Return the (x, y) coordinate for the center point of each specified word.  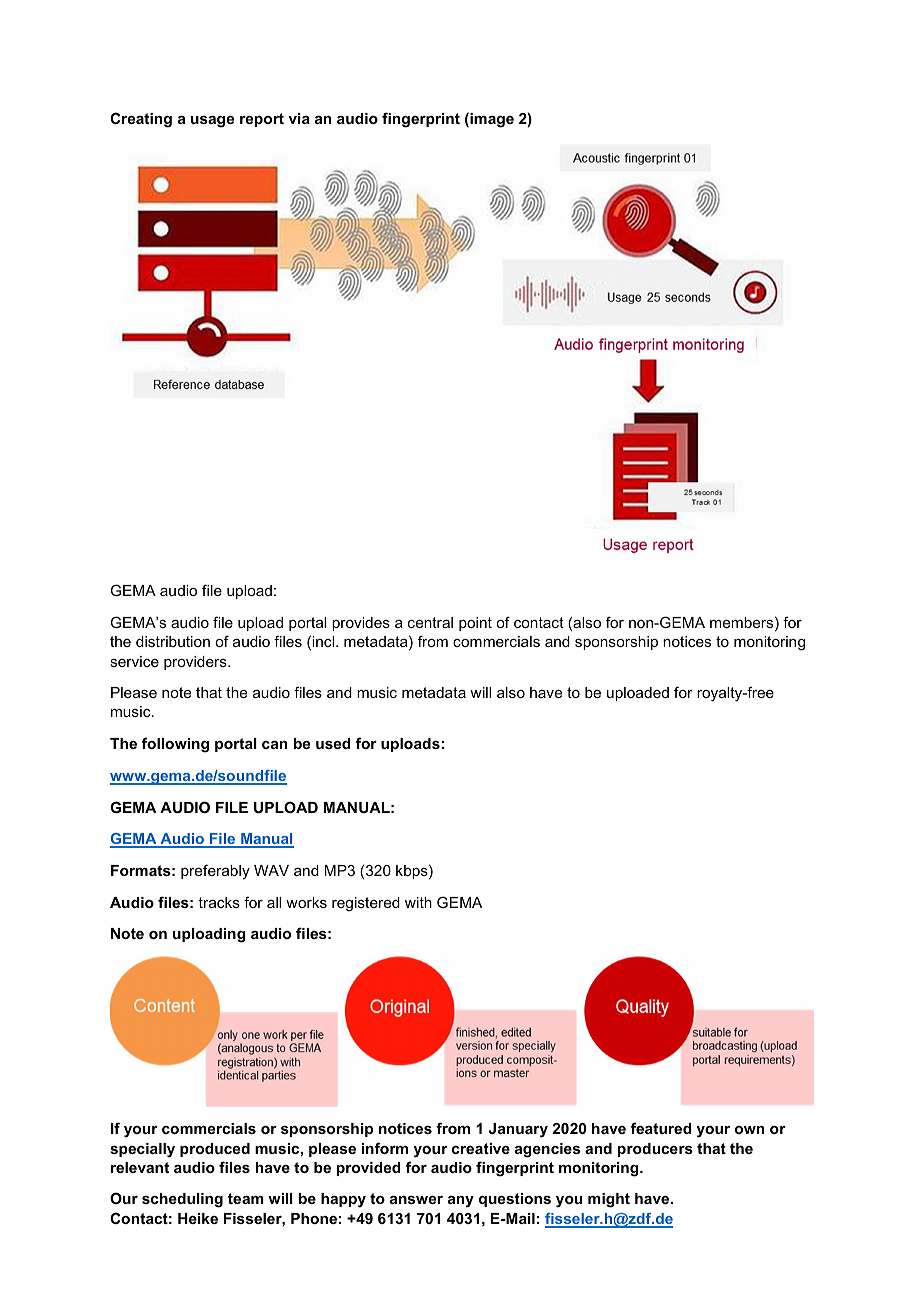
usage (212, 122)
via (299, 118)
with (418, 902)
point (475, 624)
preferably (215, 871)
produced (215, 1150)
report (262, 120)
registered (366, 904)
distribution (173, 641)
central (430, 622)
